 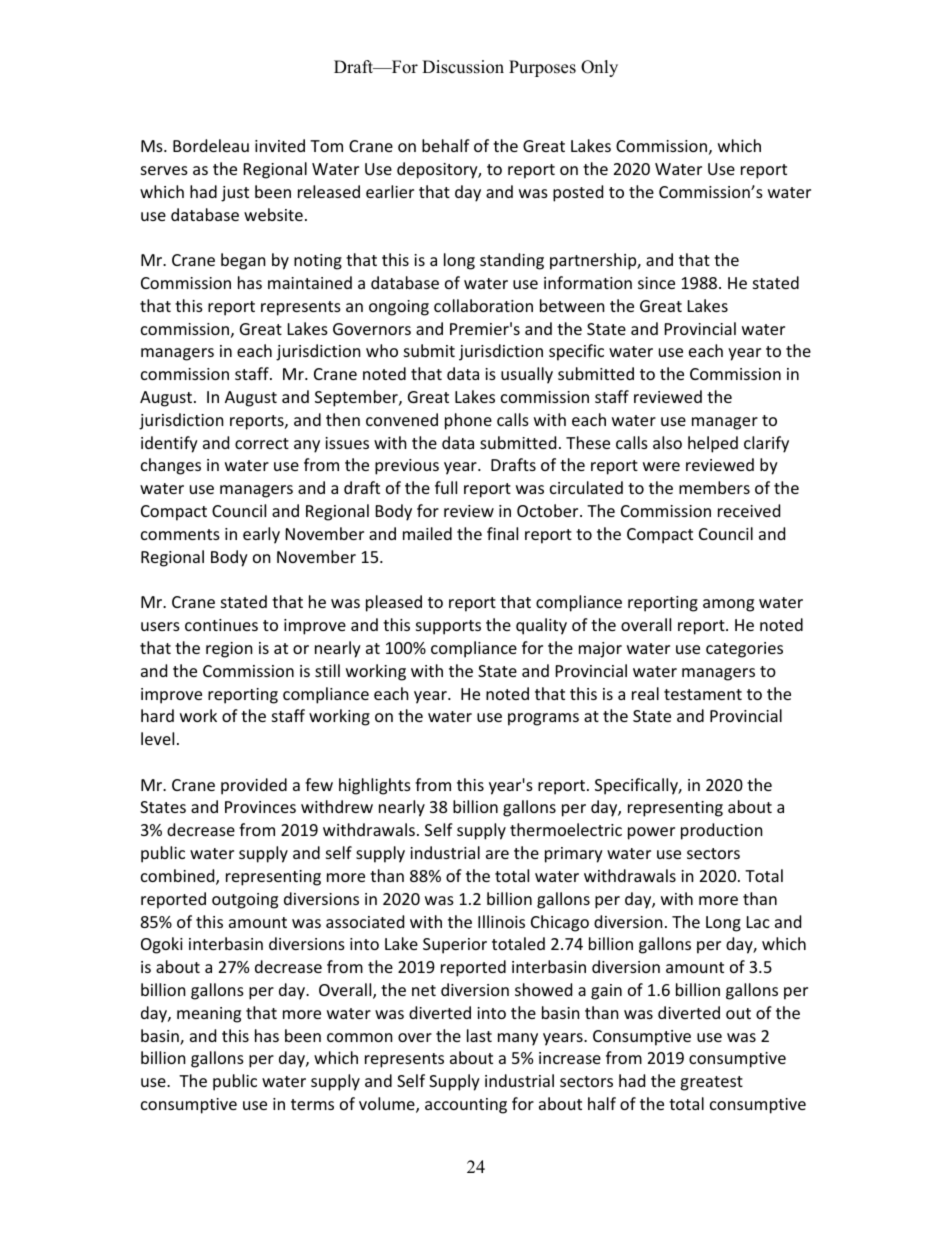 I want to click on collaboration, so click(x=483, y=305).
